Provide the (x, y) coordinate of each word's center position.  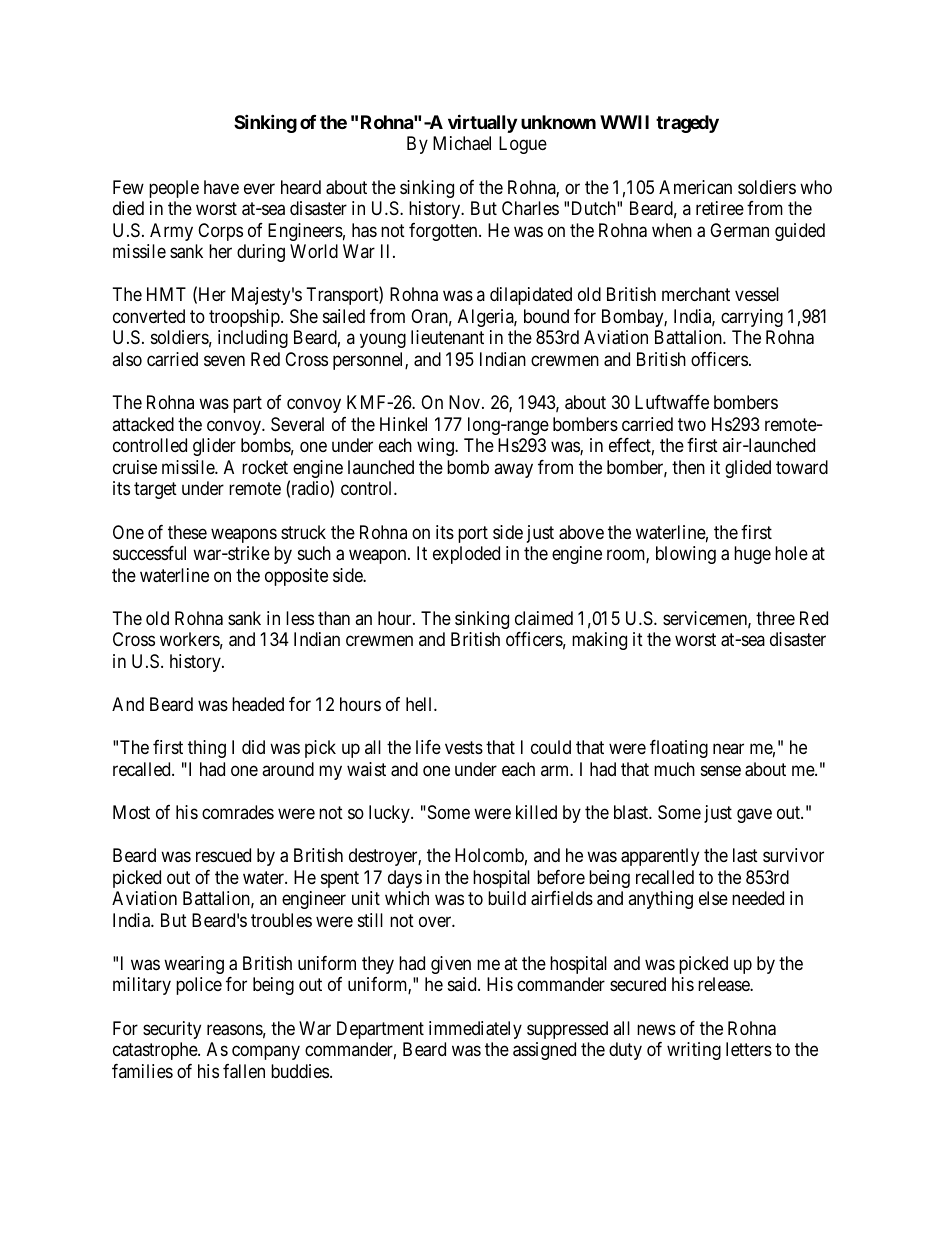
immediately (475, 1030)
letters (749, 1049)
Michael (462, 143)
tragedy (687, 124)
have (221, 187)
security (172, 1030)
